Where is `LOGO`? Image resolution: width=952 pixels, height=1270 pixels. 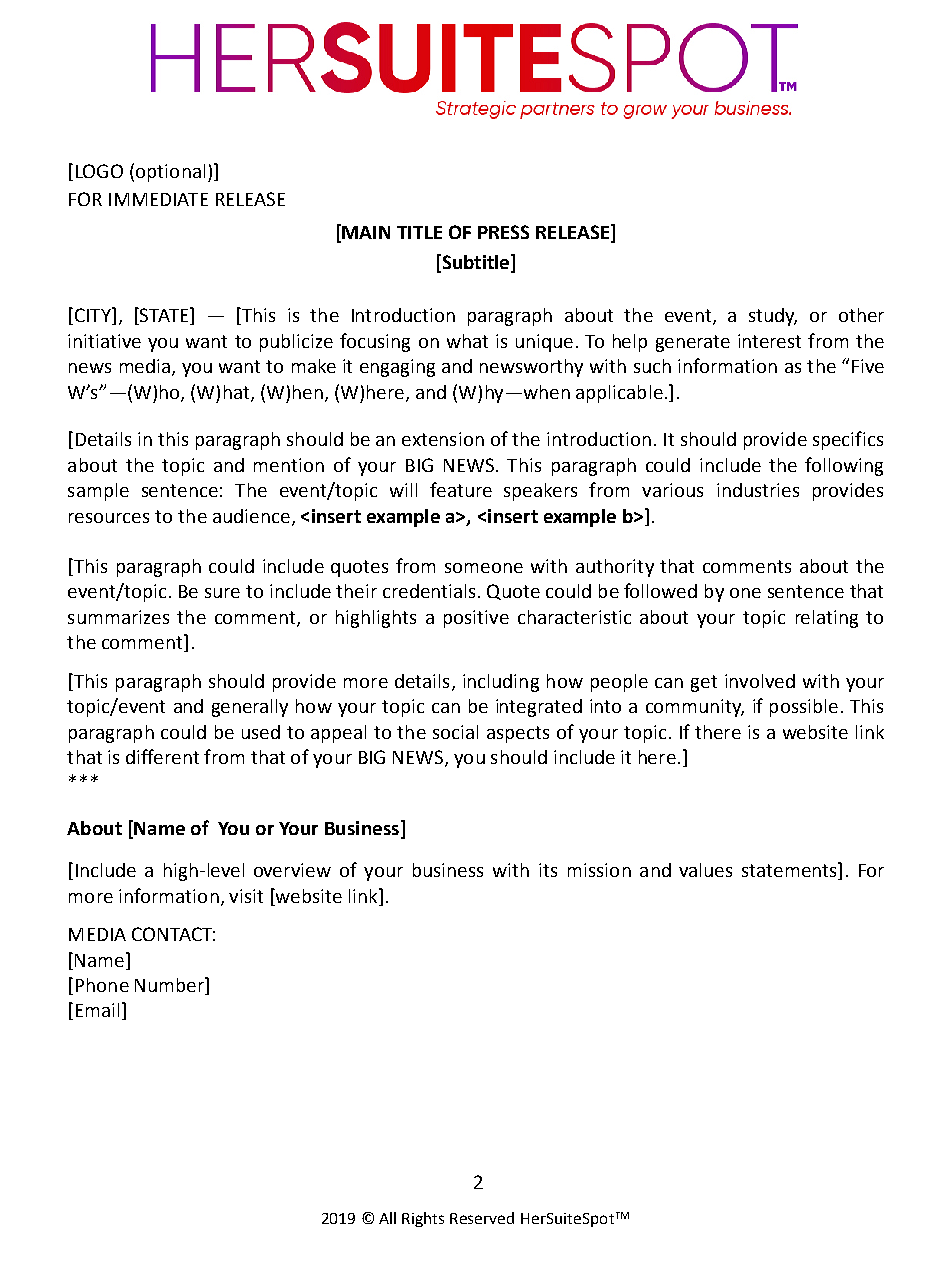
LOGO is located at coordinates (99, 171).
